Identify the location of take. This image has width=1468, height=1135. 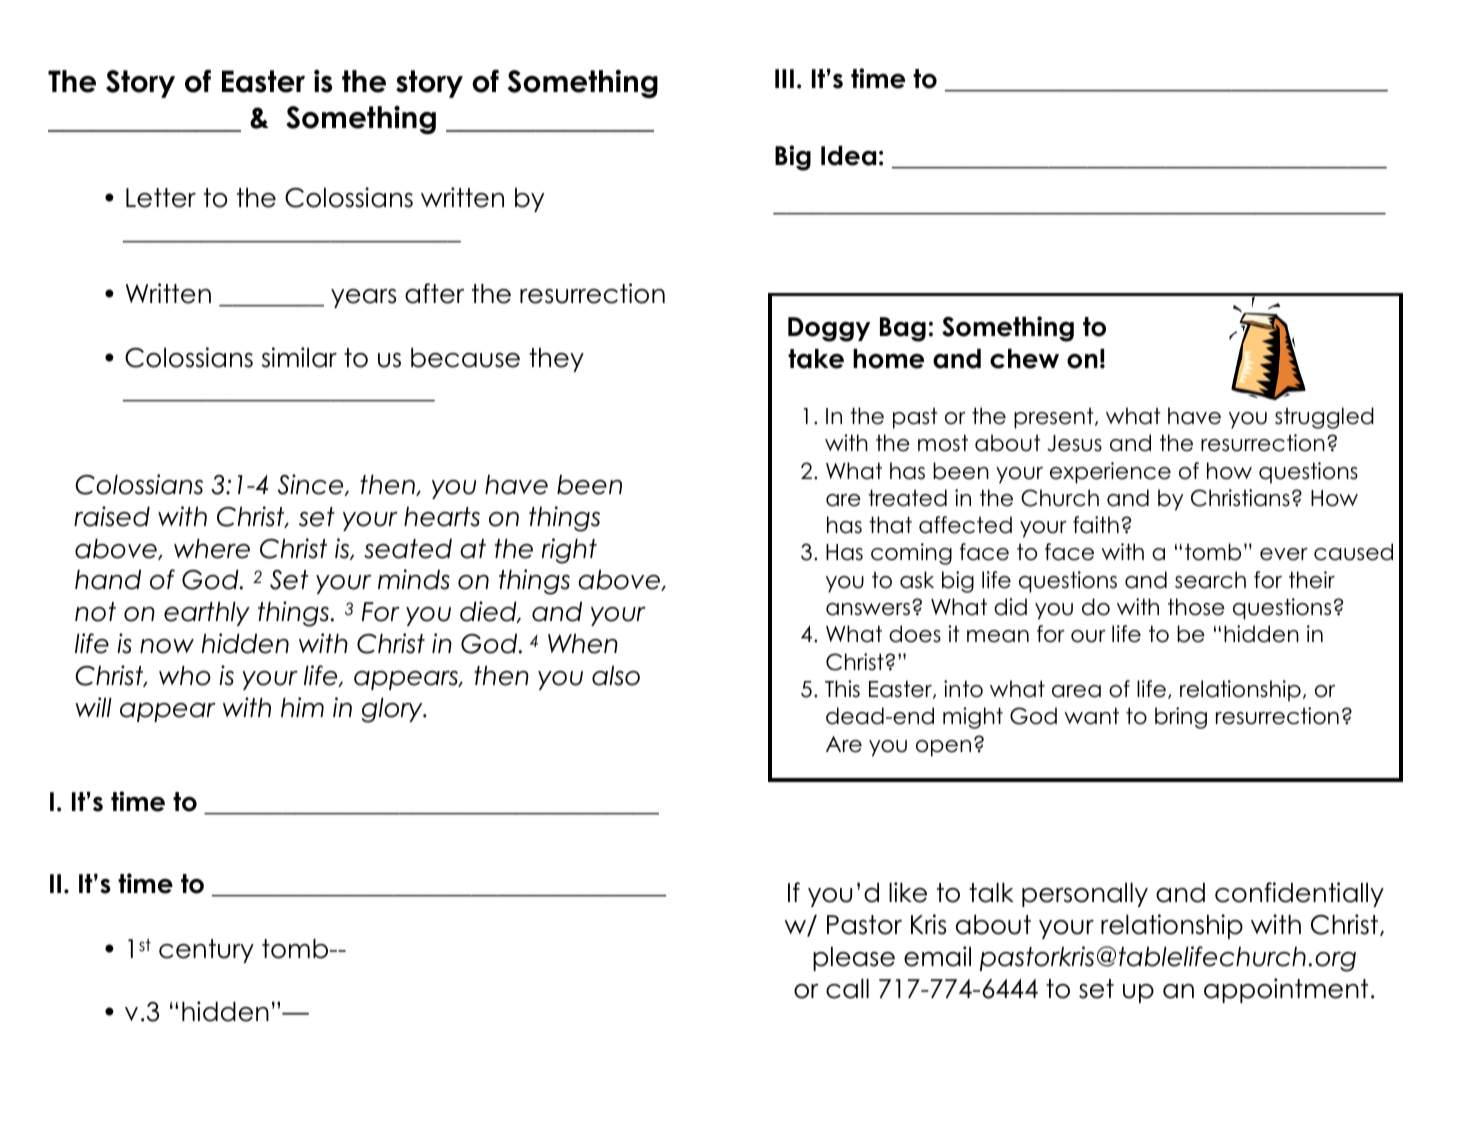
(816, 359).
